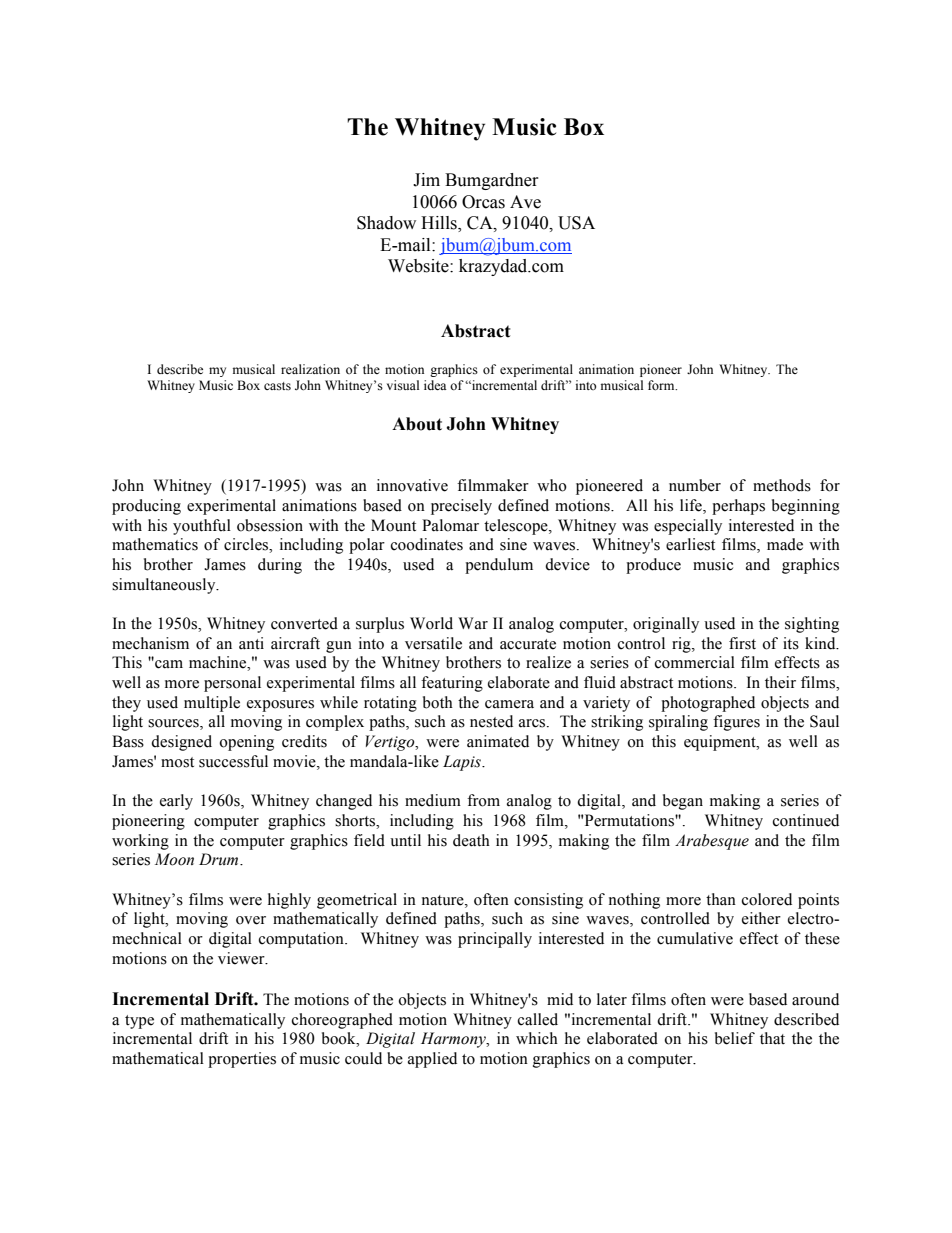 This image has width=952, height=1233. Describe the element at coordinates (461, 507) in the image. I see `precisely` at that location.
